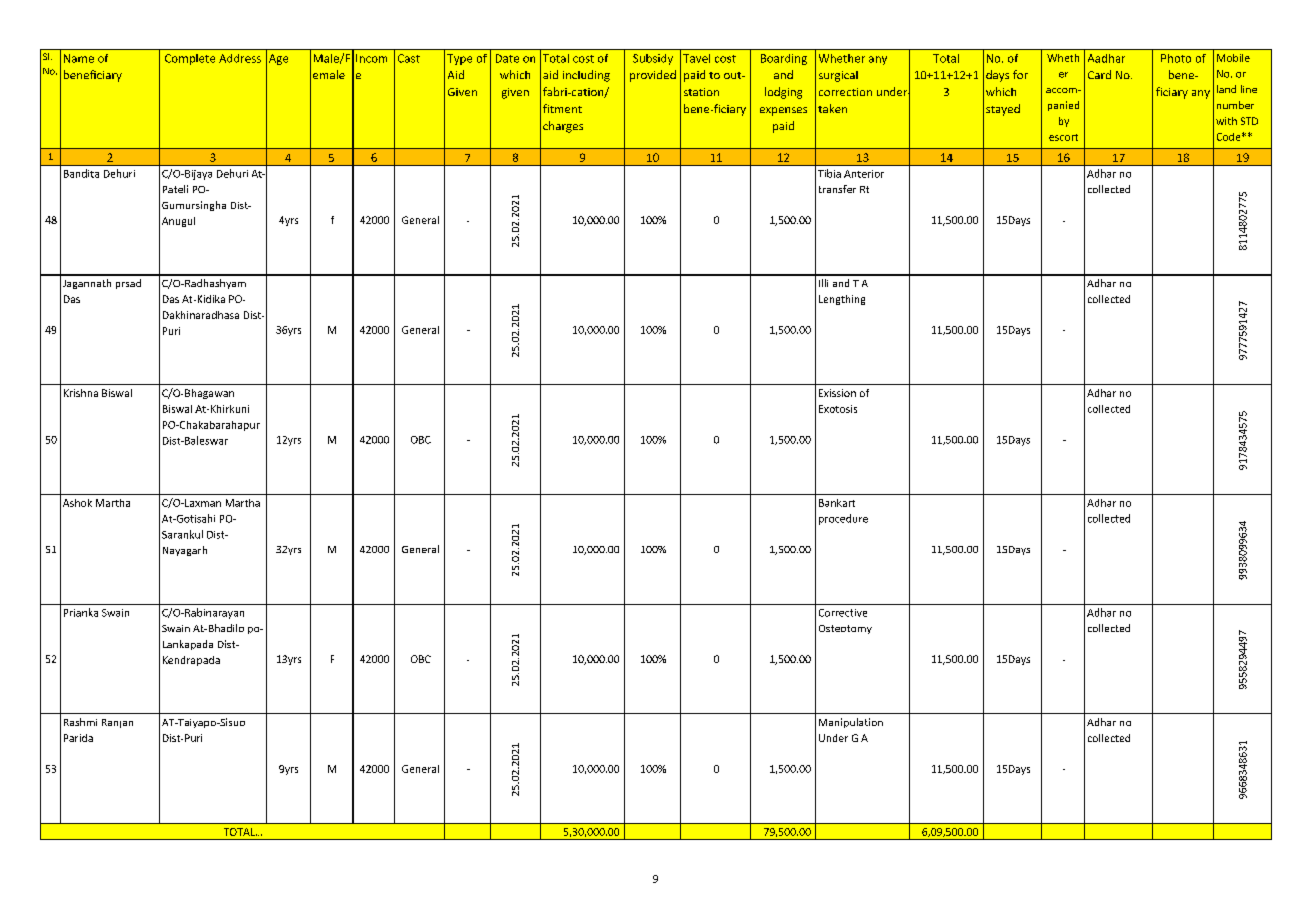  What do you see at coordinates (117, 723) in the screenshot?
I see `Ranjan` at bounding box center [117, 723].
